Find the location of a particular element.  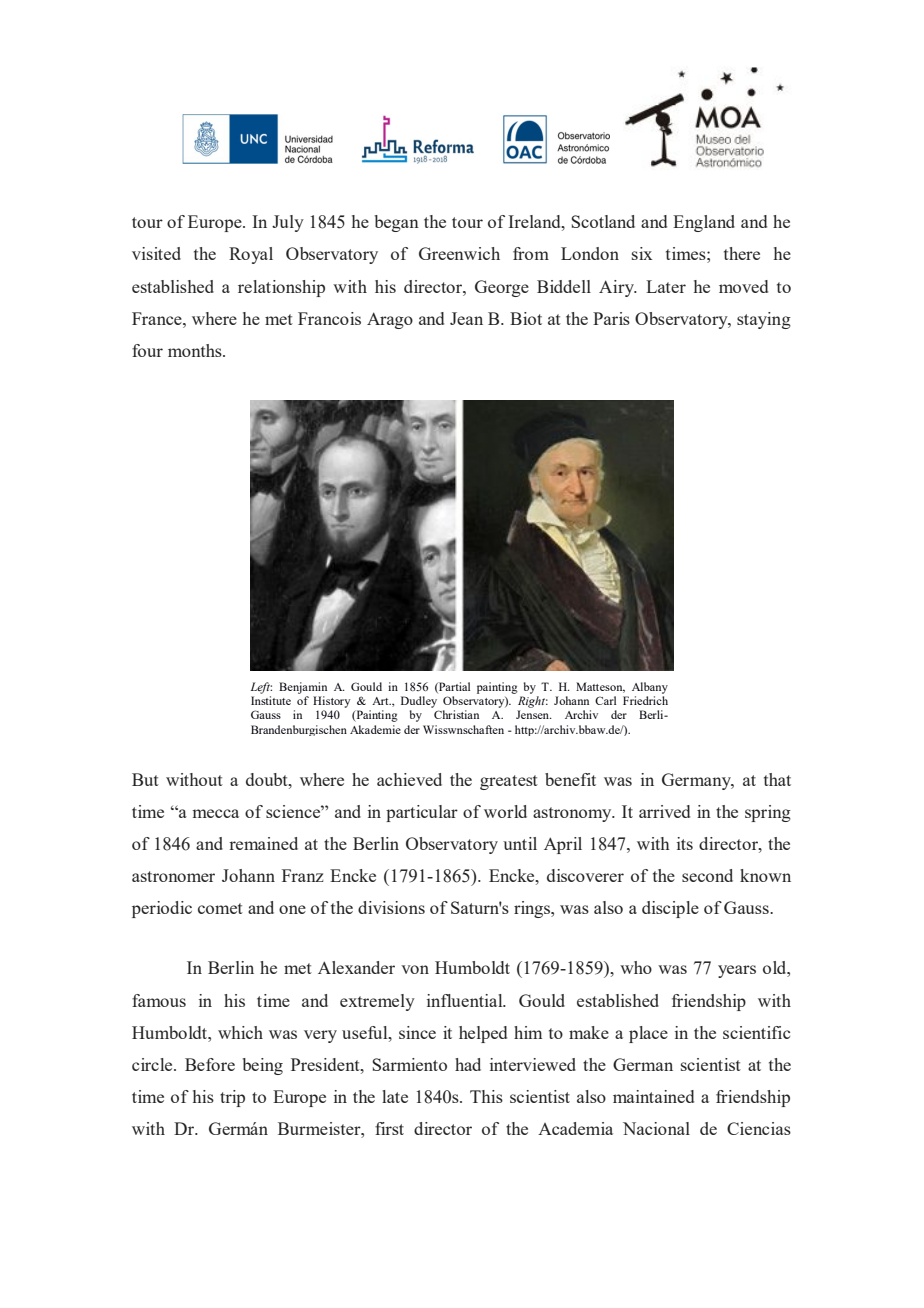

trip is located at coordinates (232, 1098).
